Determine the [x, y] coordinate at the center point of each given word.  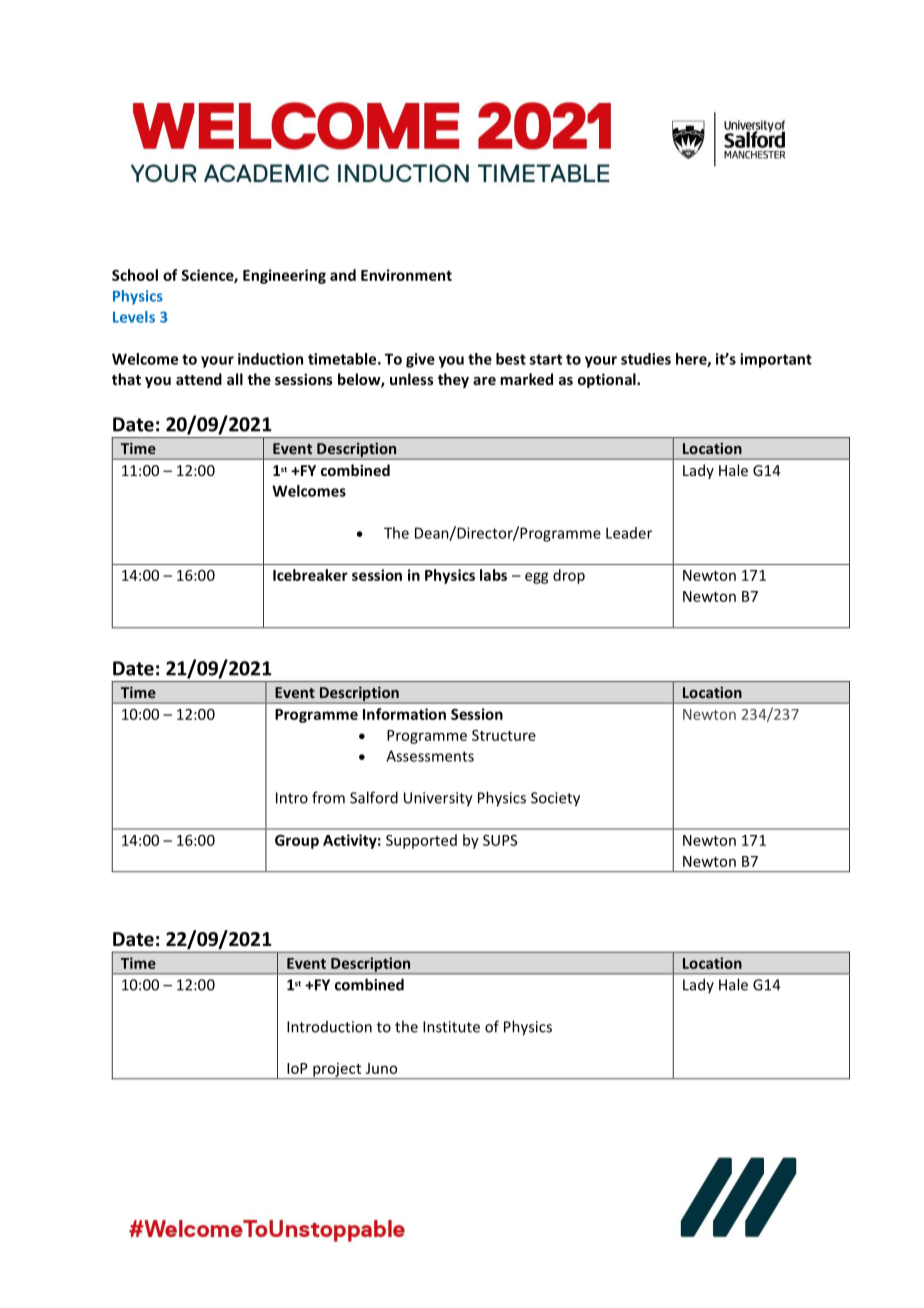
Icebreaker [310, 575]
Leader [629, 533]
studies [646, 359]
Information [404, 714]
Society [555, 799]
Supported [421, 841]
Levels [134, 317]
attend [199, 379]
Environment [406, 275]
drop [569, 576]
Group [297, 842]
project [337, 1071]
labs [493, 575]
